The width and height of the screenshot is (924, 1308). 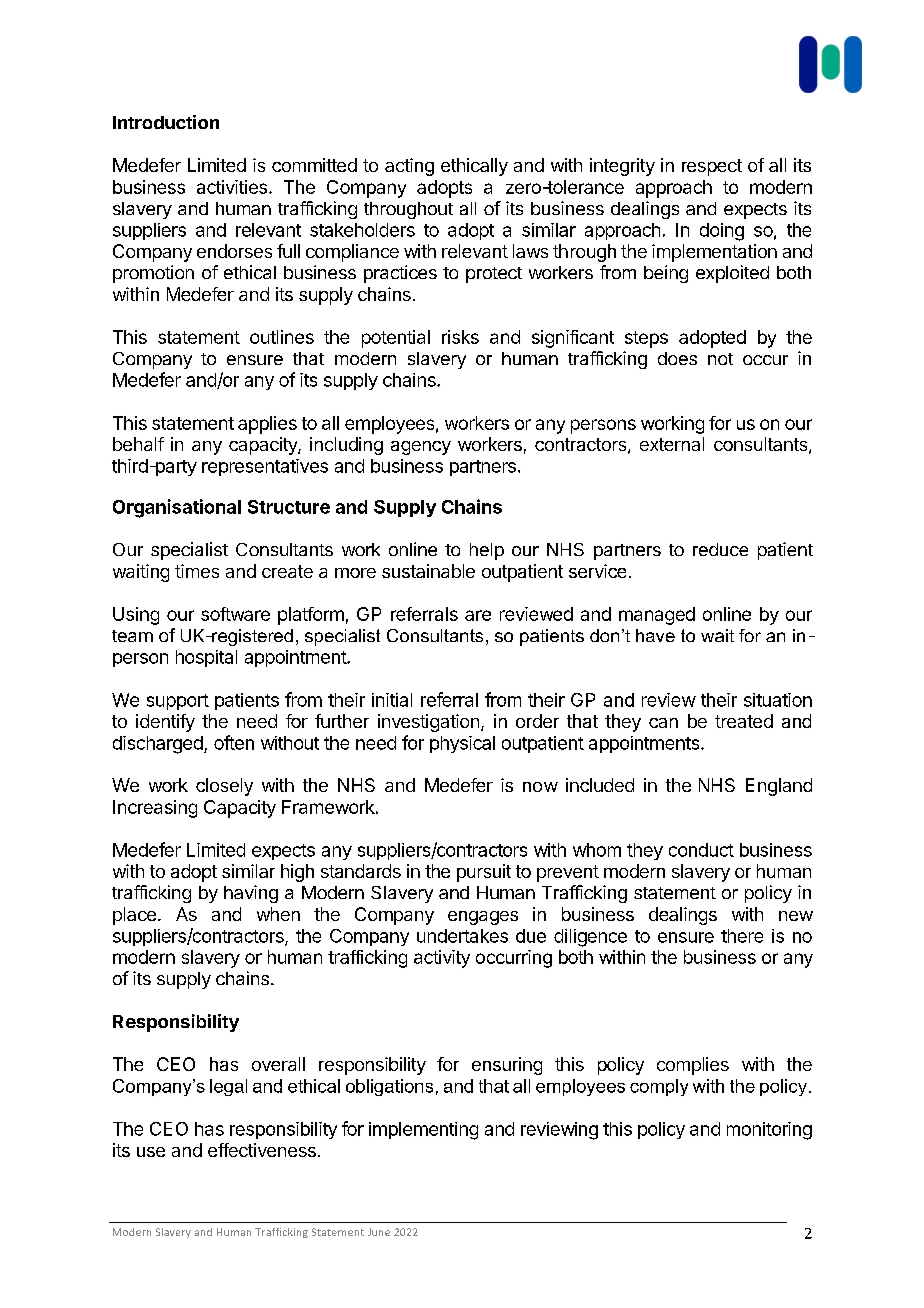 What do you see at coordinates (712, 167) in the screenshot?
I see `respect` at bounding box center [712, 167].
